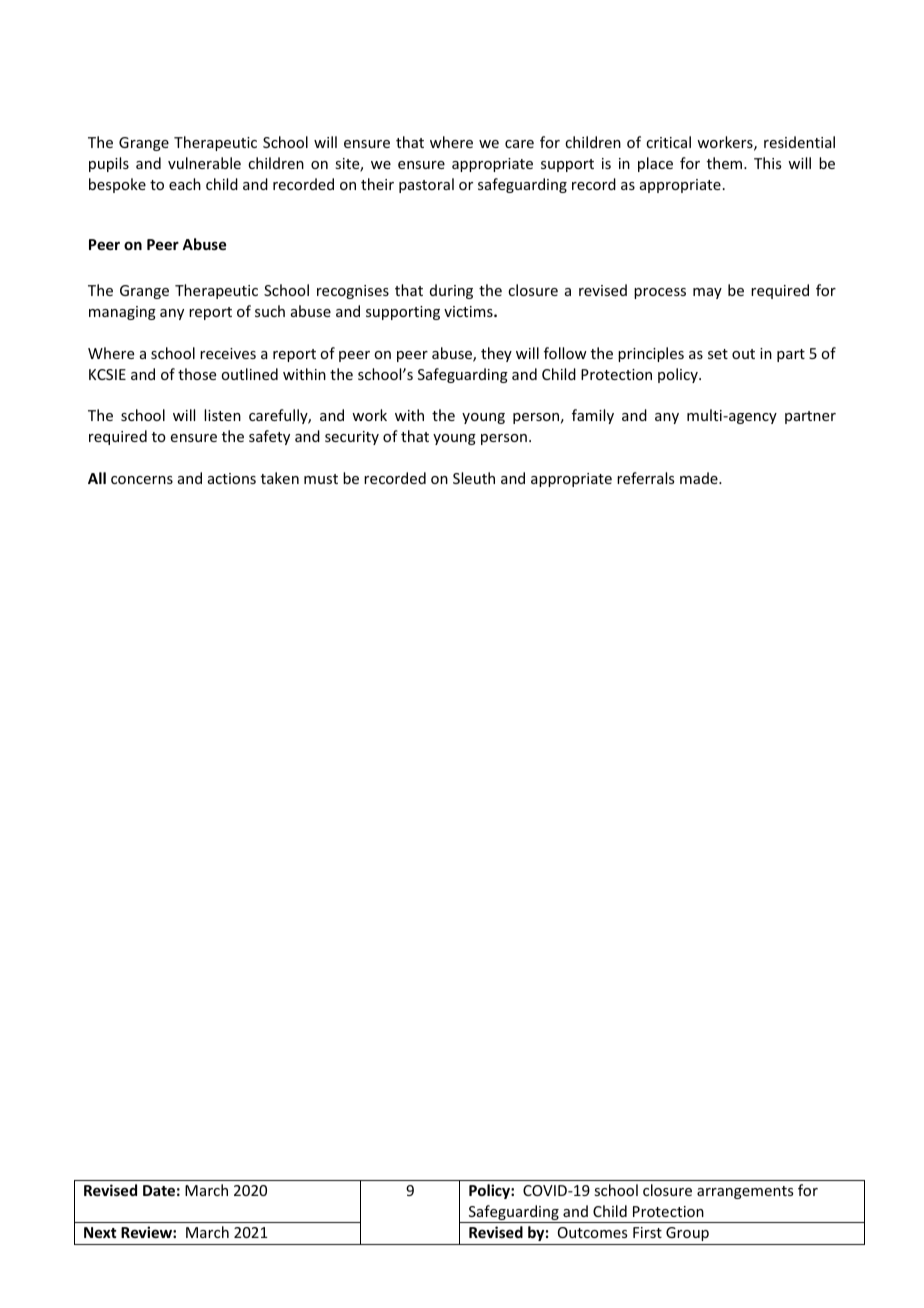 The height and width of the screenshot is (1308, 924). What do you see at coordinates (745, 1192) in the screenshot?
I see `arrangements` at bounding box center [745, 1192].
